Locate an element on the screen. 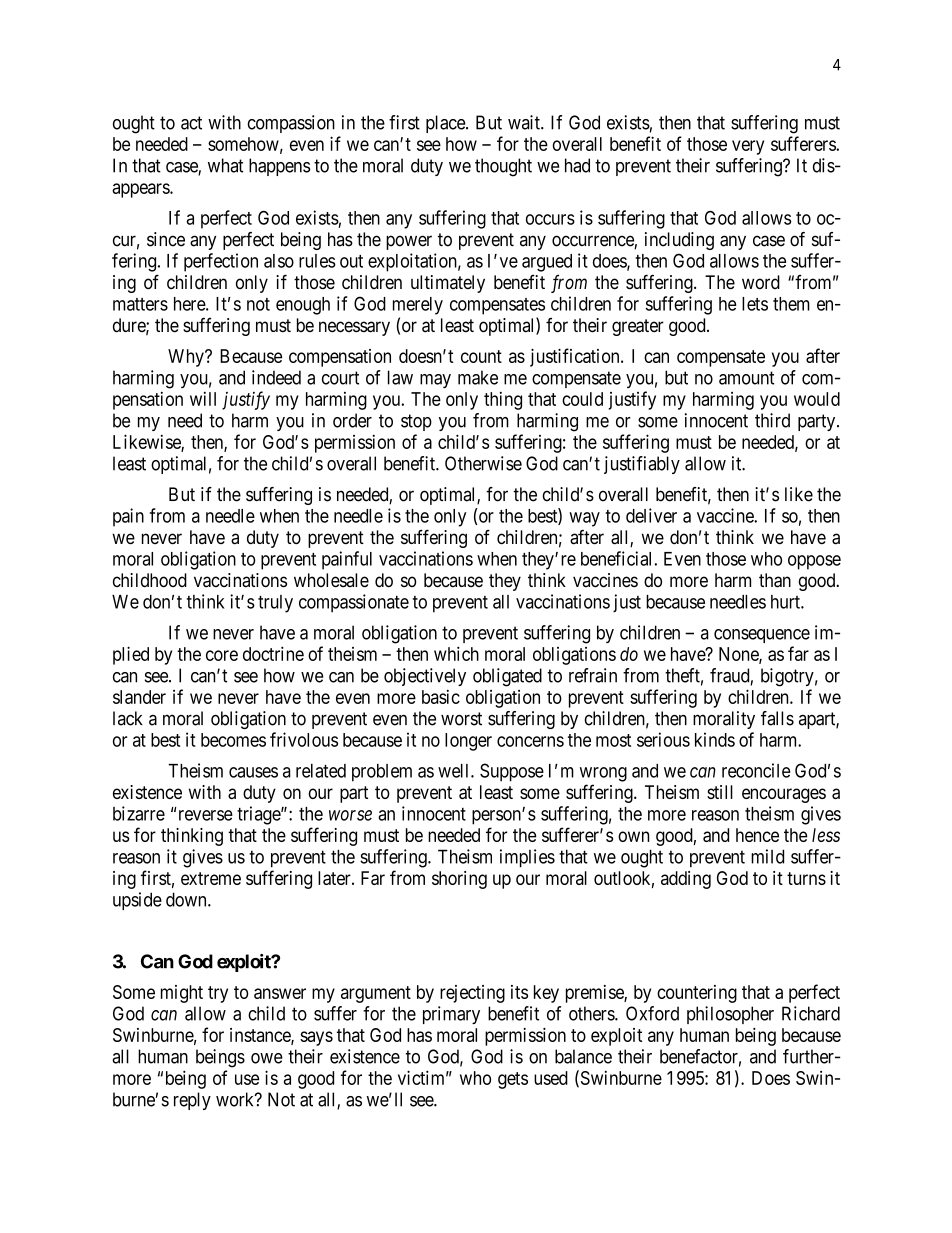 Image resolution: width=952 pixels, height=1233 pixels. philosopher is located at coordinates (730, 1015).
